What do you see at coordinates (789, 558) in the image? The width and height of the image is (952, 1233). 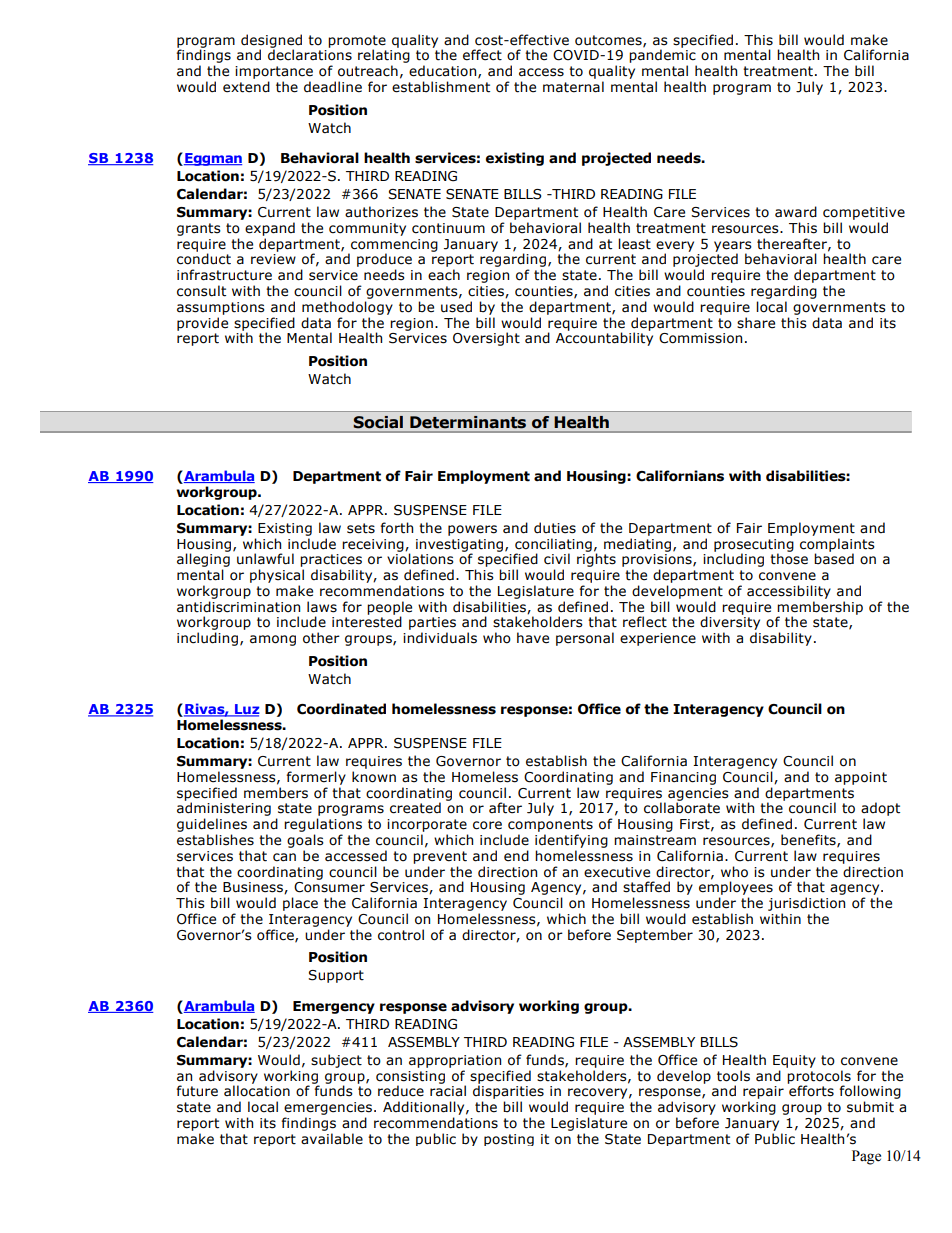 I see `those` at bounding box center [789, 558].
